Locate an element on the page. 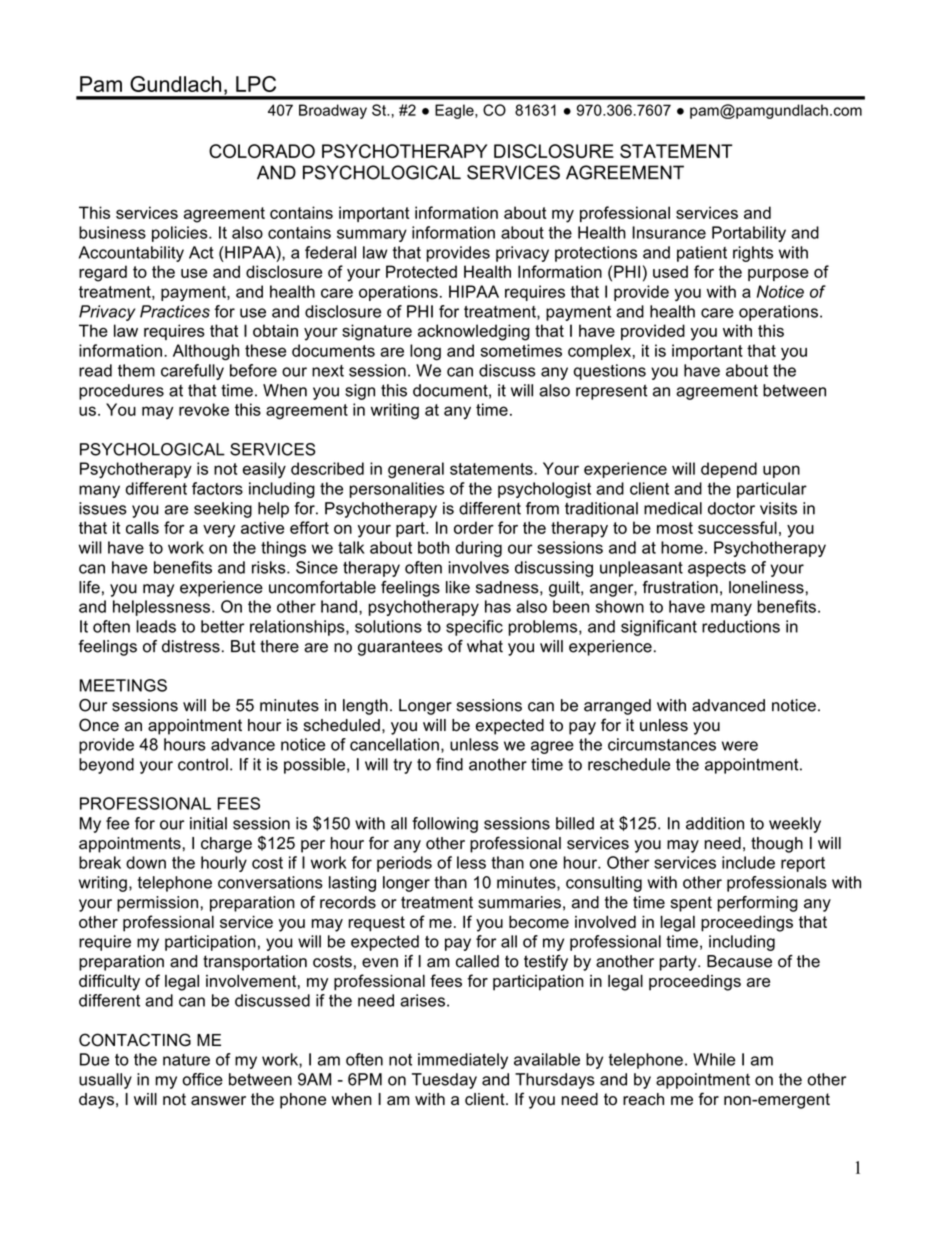 This page has height=1233, width=952. include is located at coordinates (748, 862).
